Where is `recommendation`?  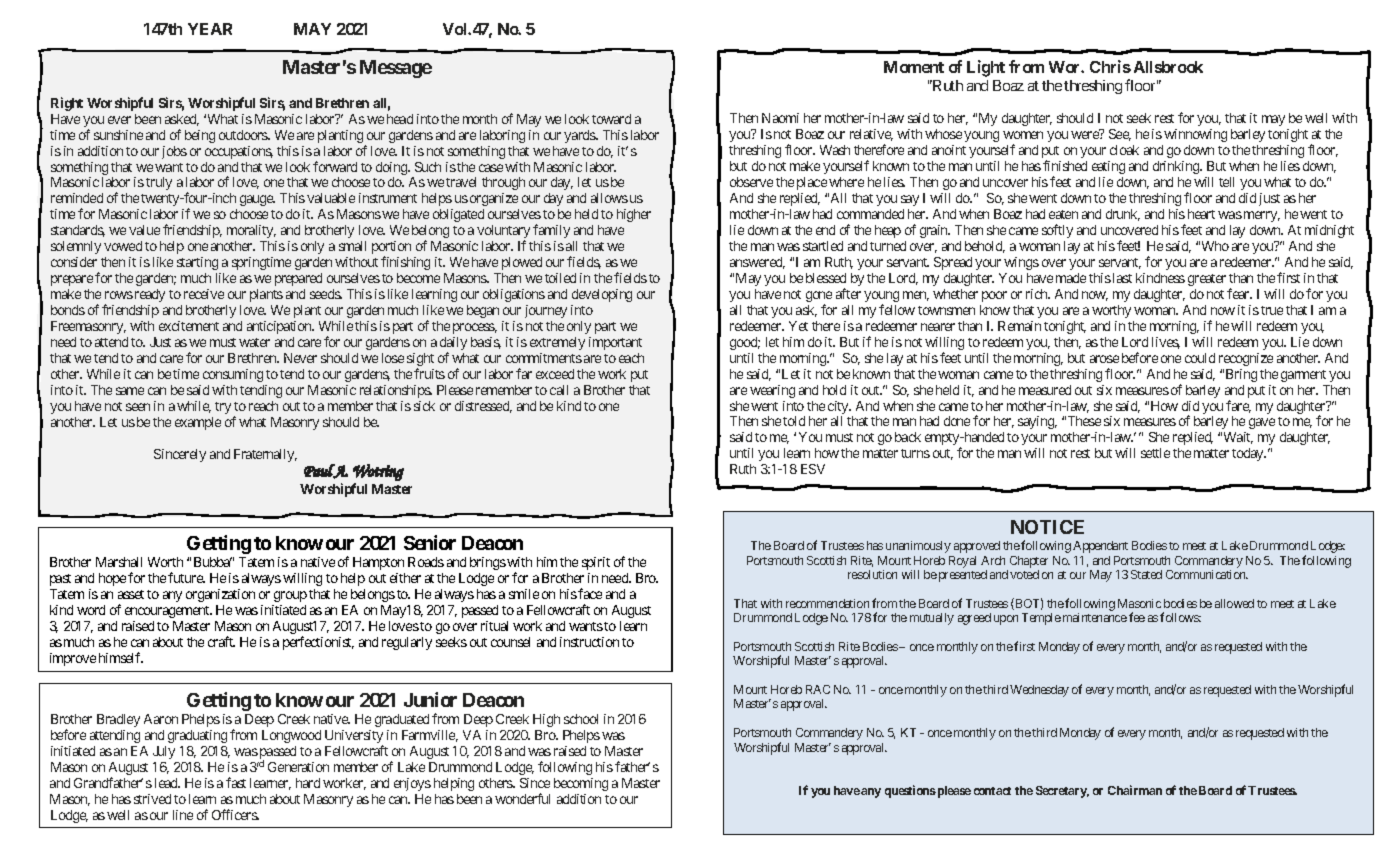
recommendation is located at coordinates (827, 603).
